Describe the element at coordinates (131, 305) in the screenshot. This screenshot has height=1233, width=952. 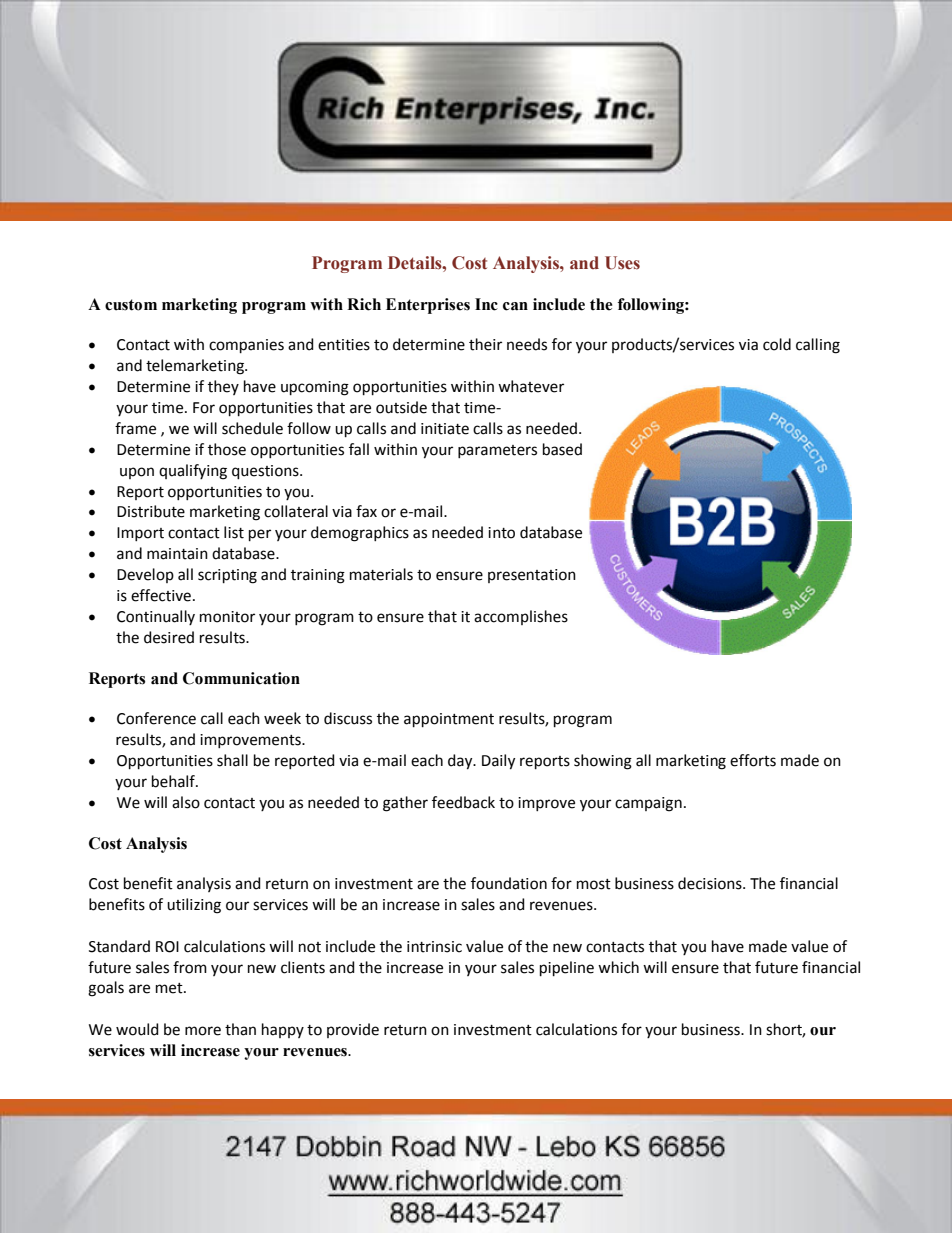
I see `custom` at that location.
